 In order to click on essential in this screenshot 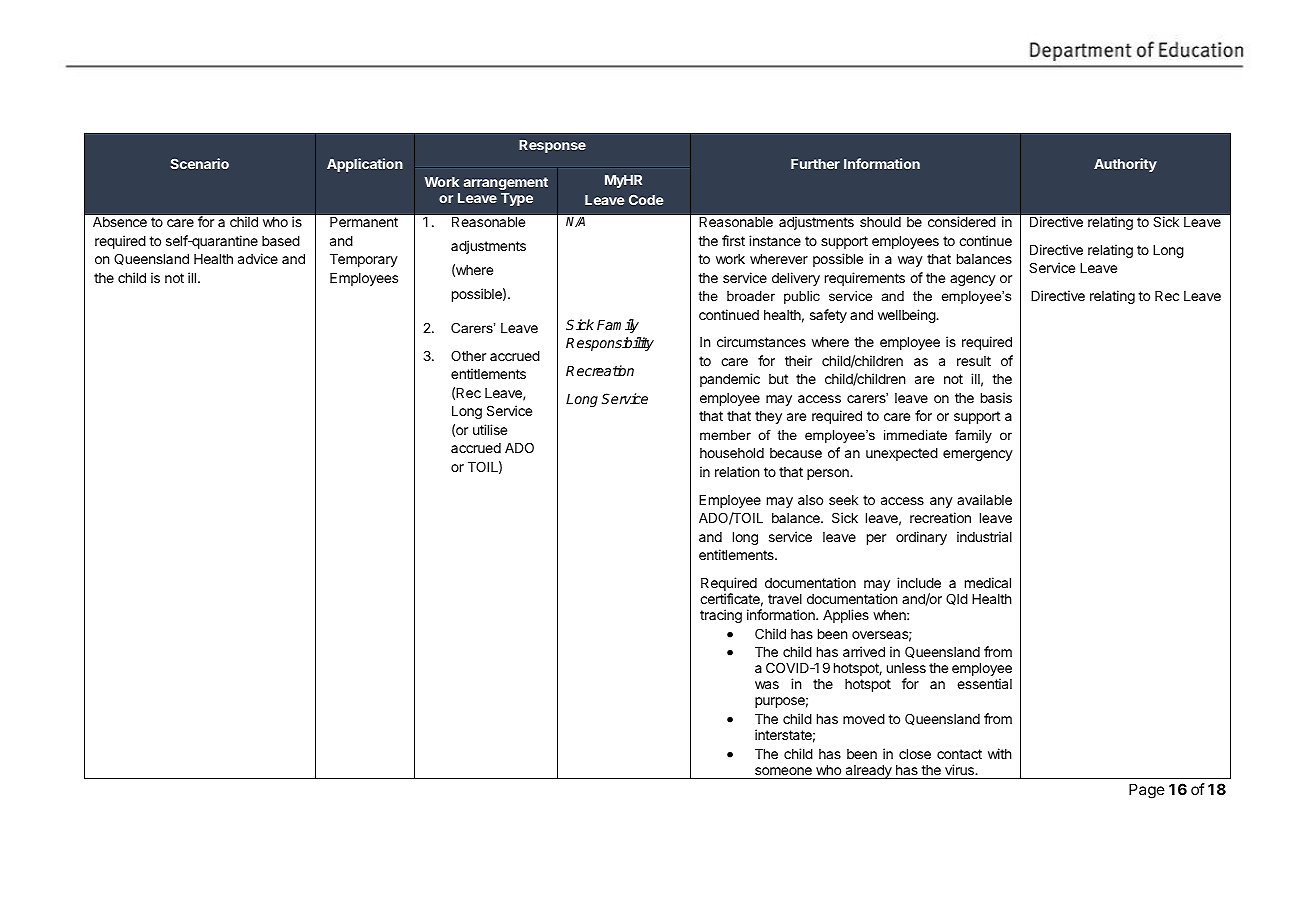, I will do `click(984, 683)`.
